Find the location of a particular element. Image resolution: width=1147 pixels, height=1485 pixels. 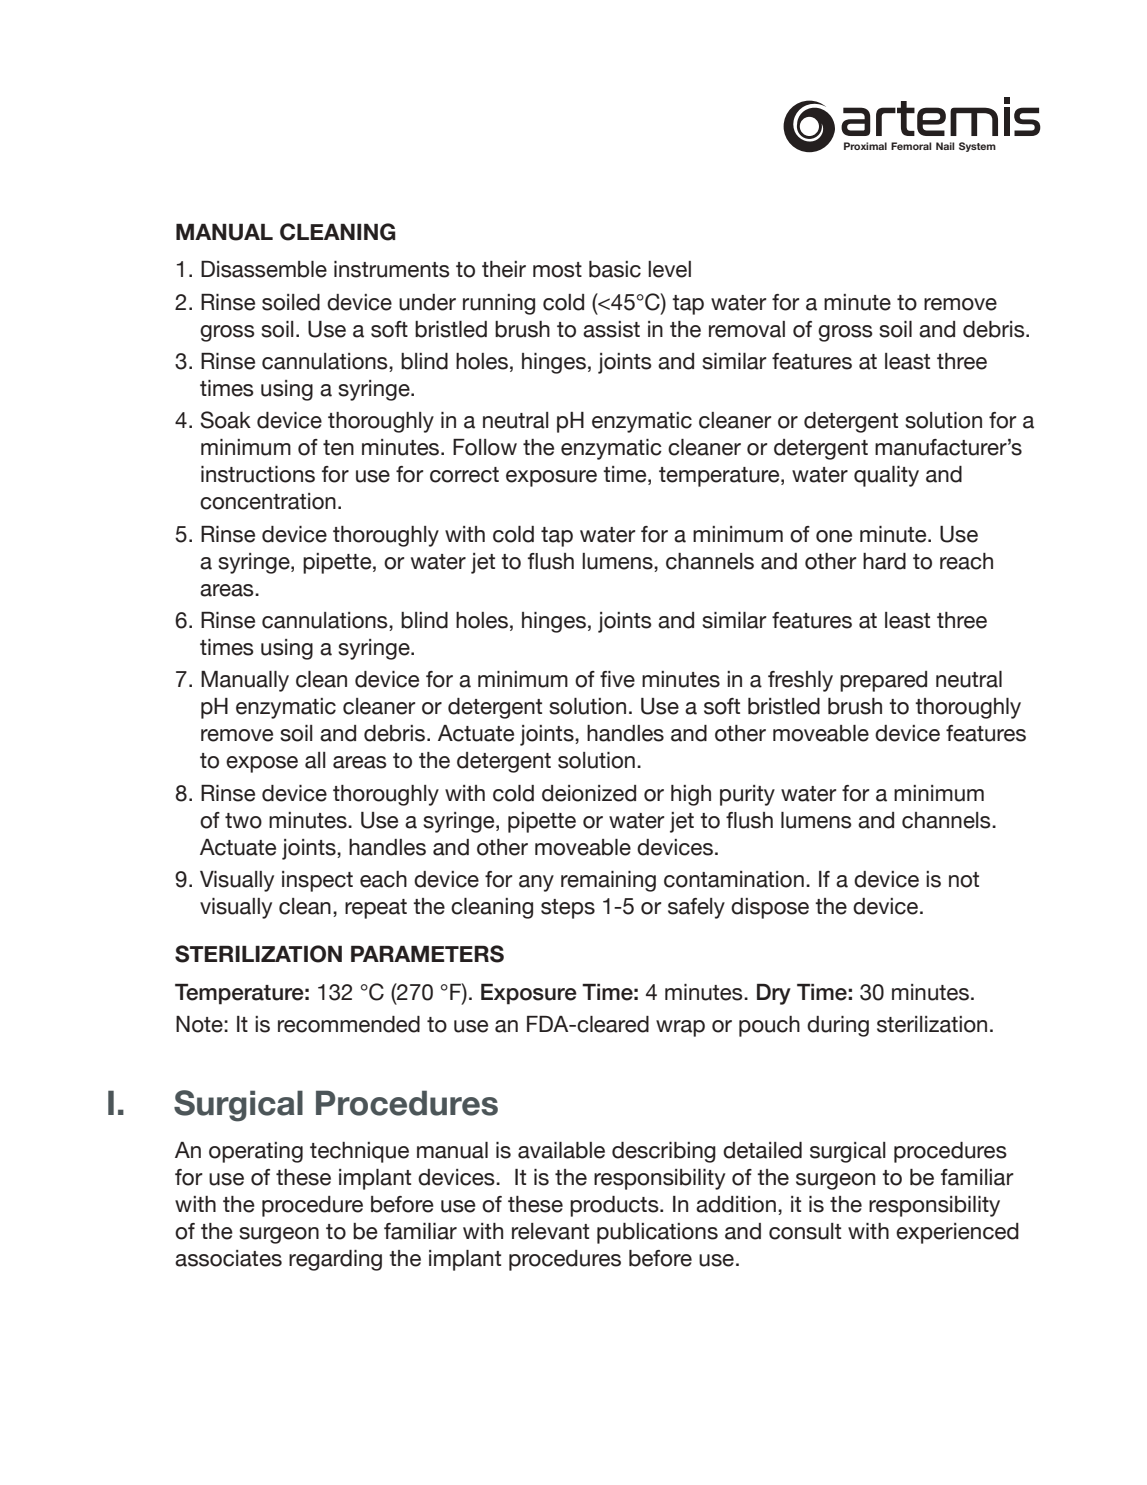

basic is located at coordinates (615, 269).
